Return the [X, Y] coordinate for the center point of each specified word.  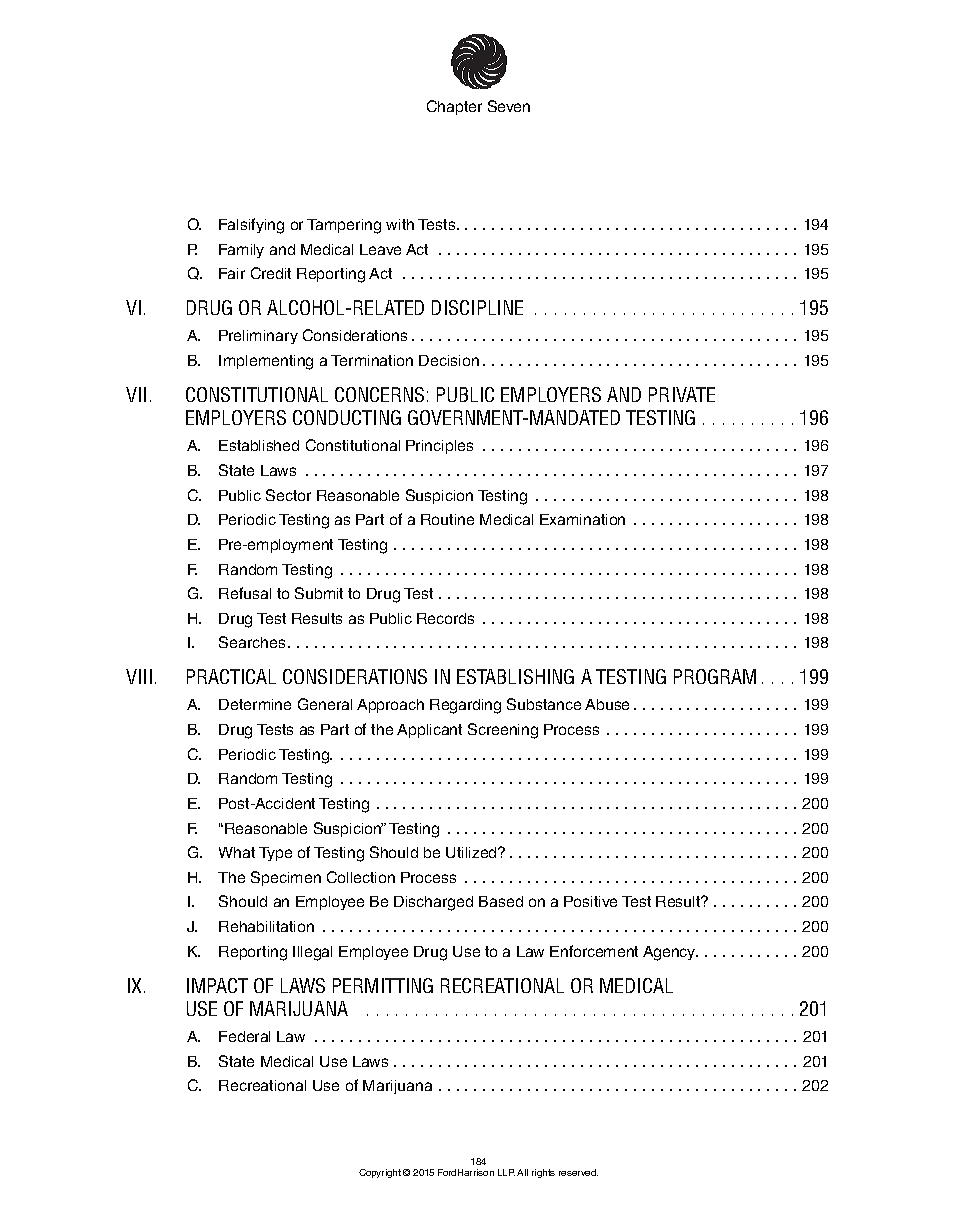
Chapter [454, 107]
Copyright [380, 1173]
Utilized [472, 852]
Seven [509, 106]
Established [259, 445]
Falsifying [251, 226]
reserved [578, 1172]
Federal [244, 1036]
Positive [590, 901]
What [237, 852]
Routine [447, 519]
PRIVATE [682, 394]
